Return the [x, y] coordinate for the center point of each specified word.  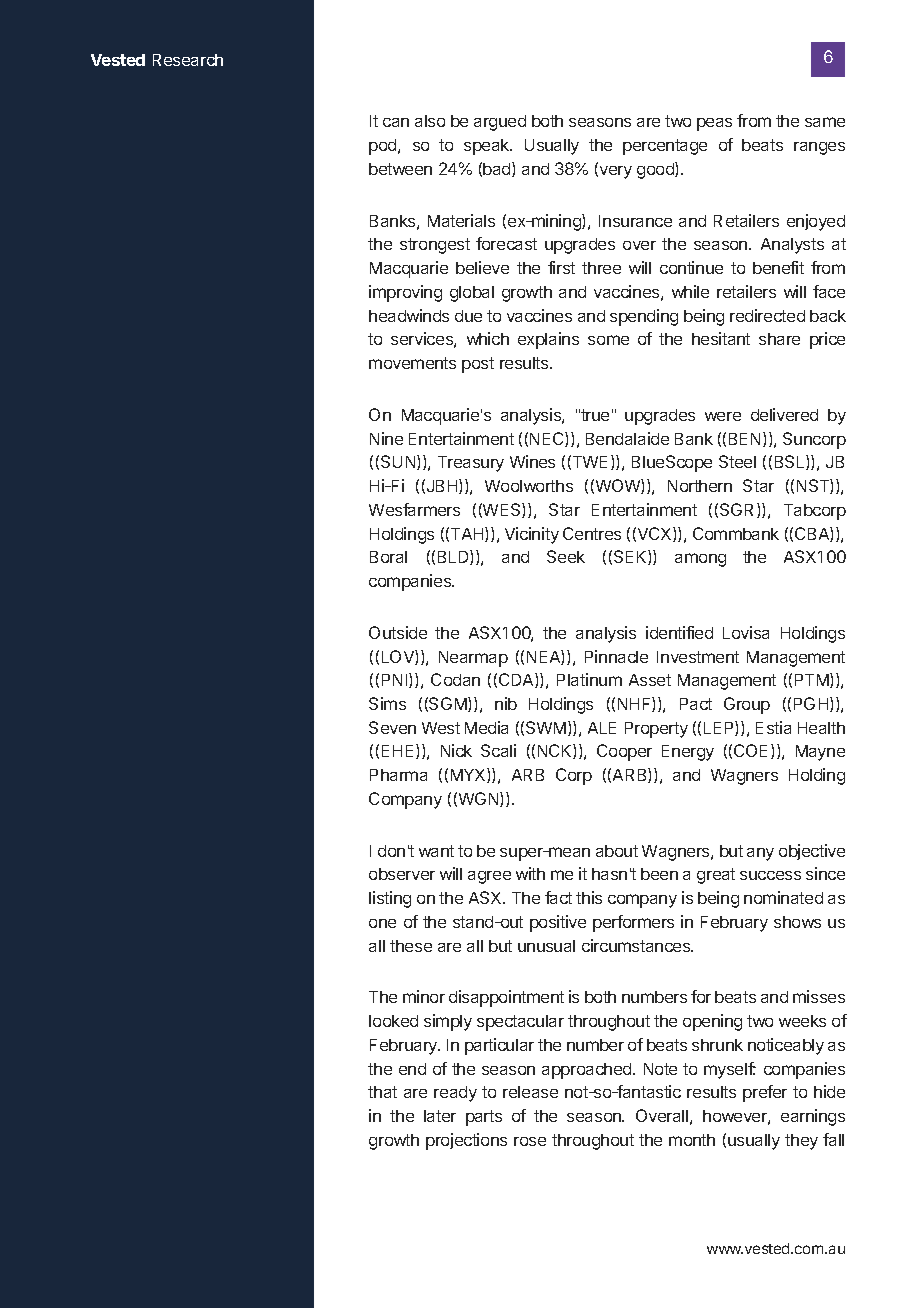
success [770, 875]
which [488, 338]
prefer [765, 1093]
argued [500, 123]
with [530, 873]
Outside [398, 632]
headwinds [409, 315]
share [779, 339]
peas [714, 124]
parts [484, 1118]
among [700, 560]
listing [390, 899]
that [382, 1092]
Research [188, 60]
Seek [566, 556]
